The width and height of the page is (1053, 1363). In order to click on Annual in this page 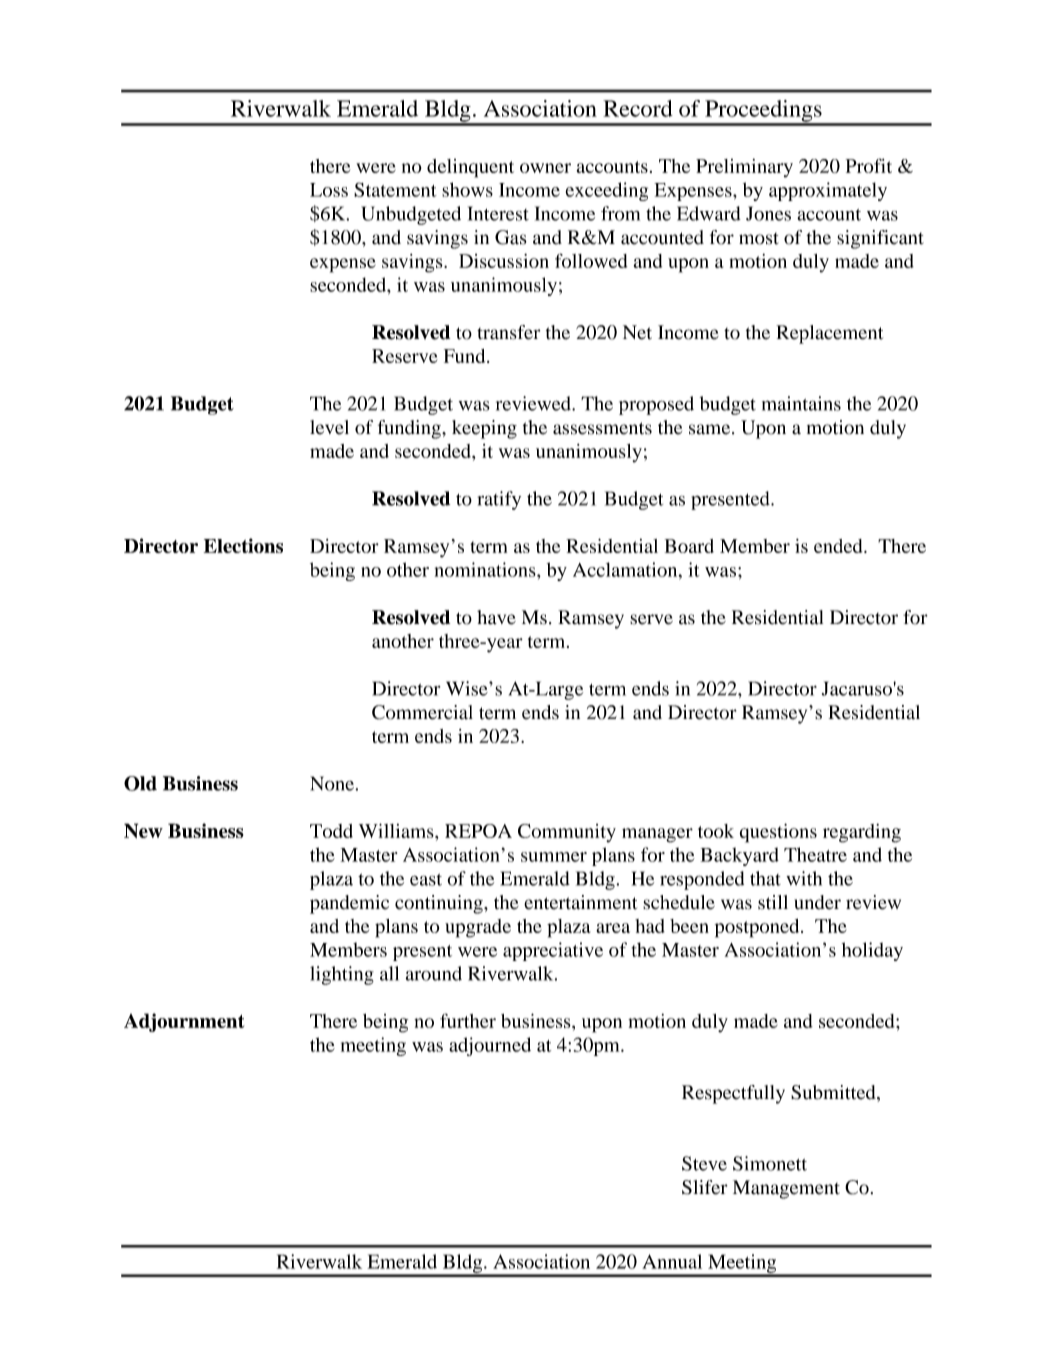, I will do `click(672, 1261)`.
